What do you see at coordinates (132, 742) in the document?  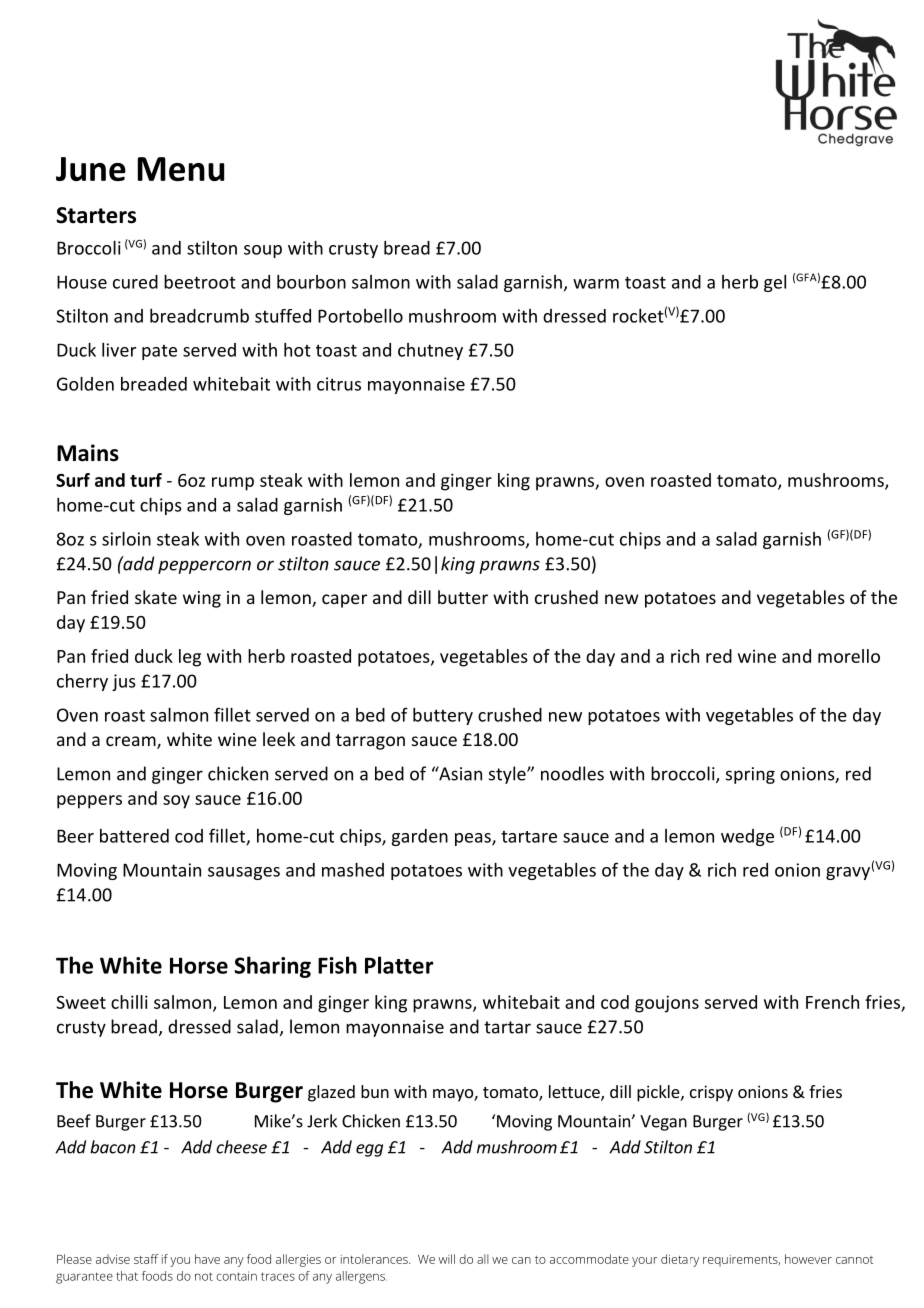 I see `cream` at bounding box center [132, 742].
